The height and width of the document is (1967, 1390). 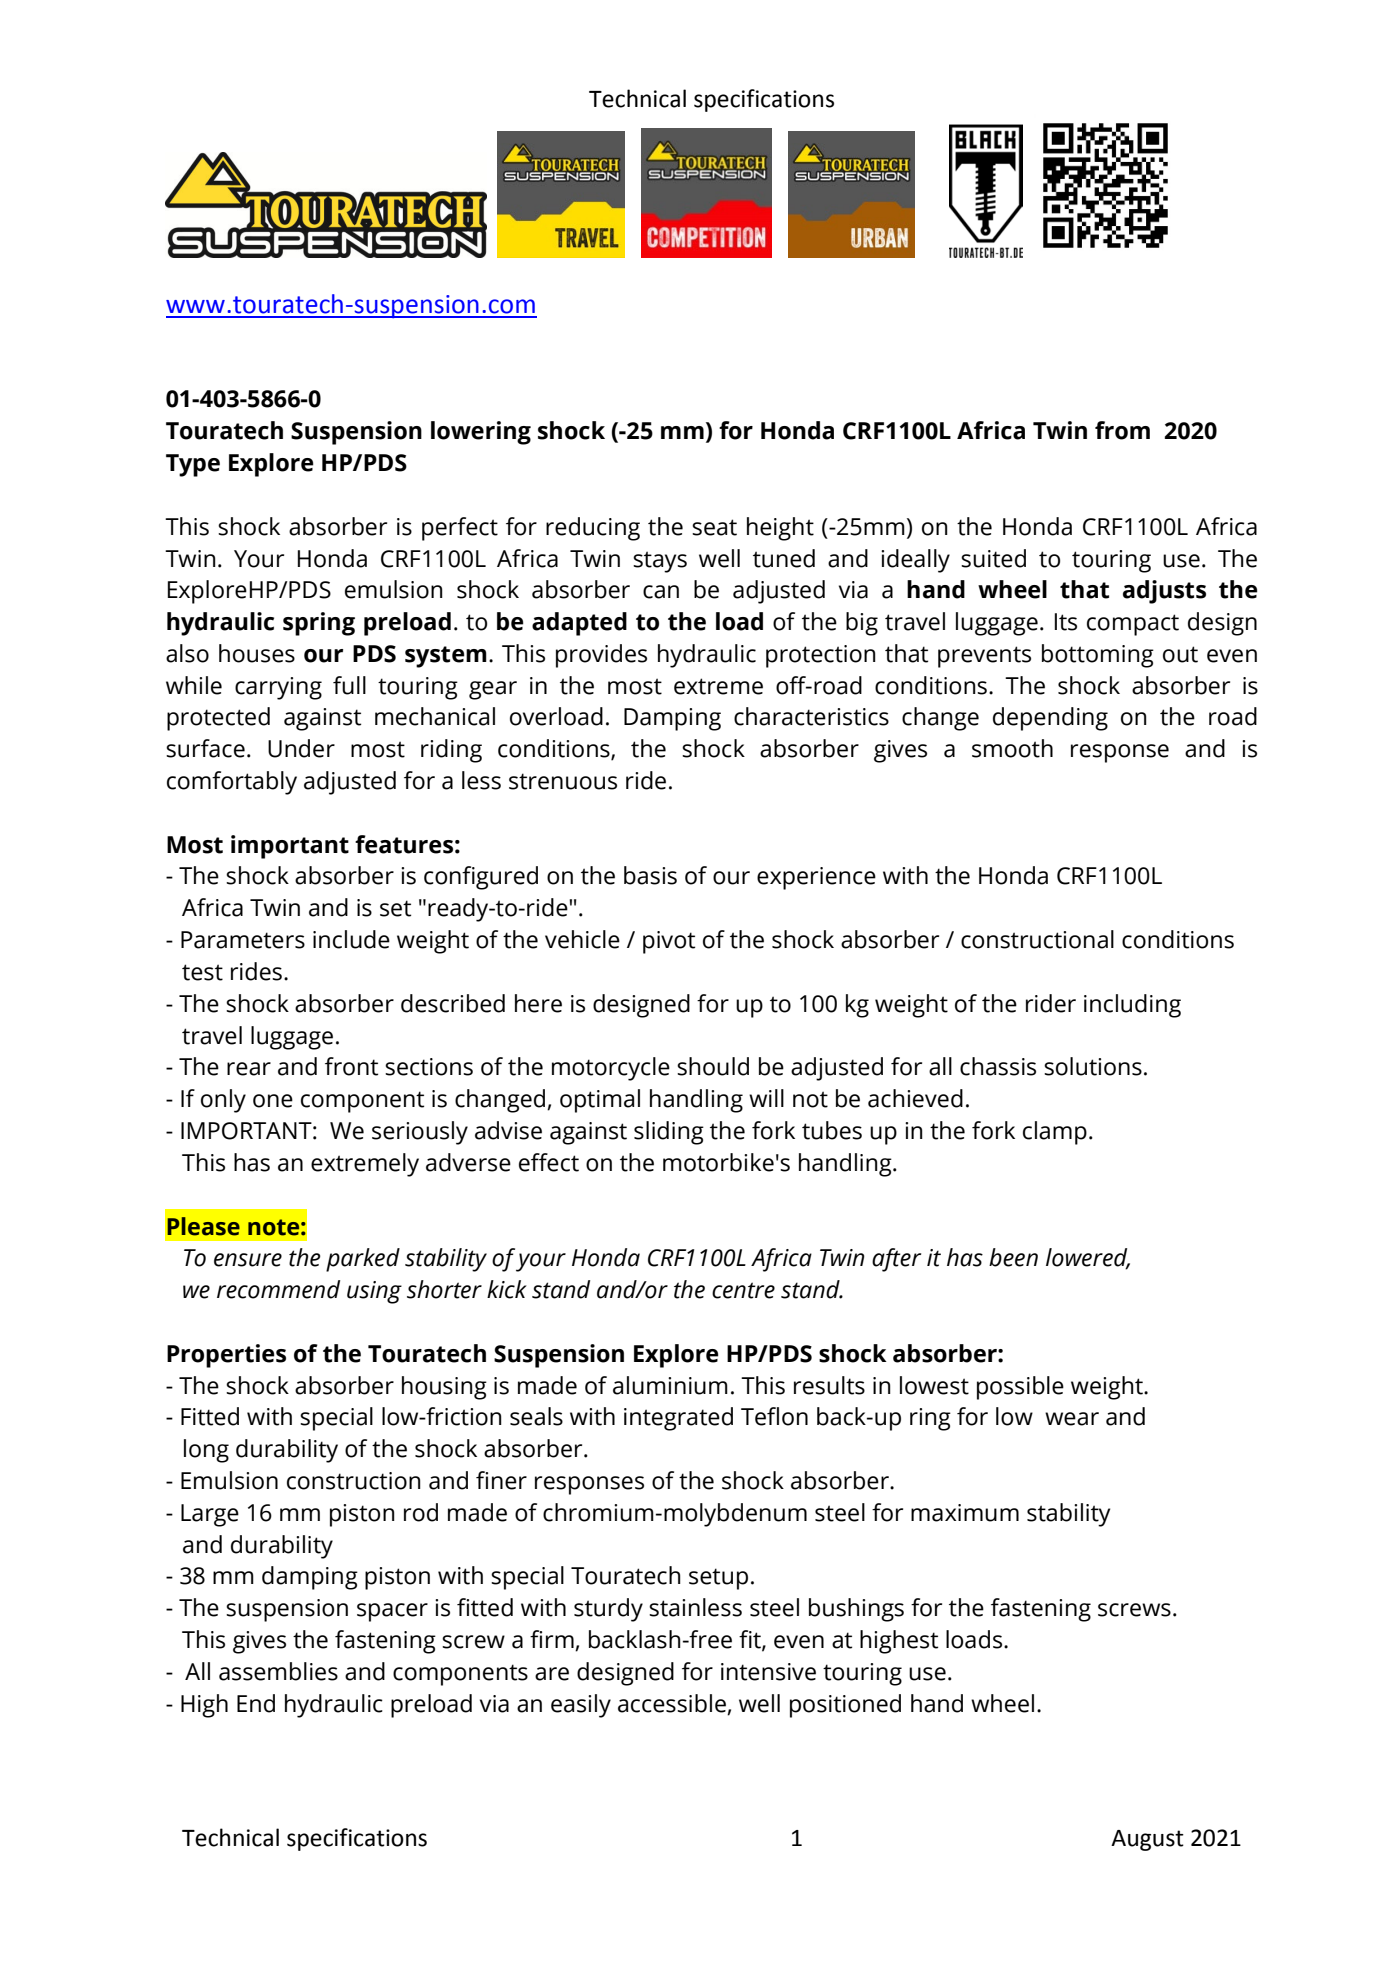 I want to click on accessible, so click(x=672, y=1703).
